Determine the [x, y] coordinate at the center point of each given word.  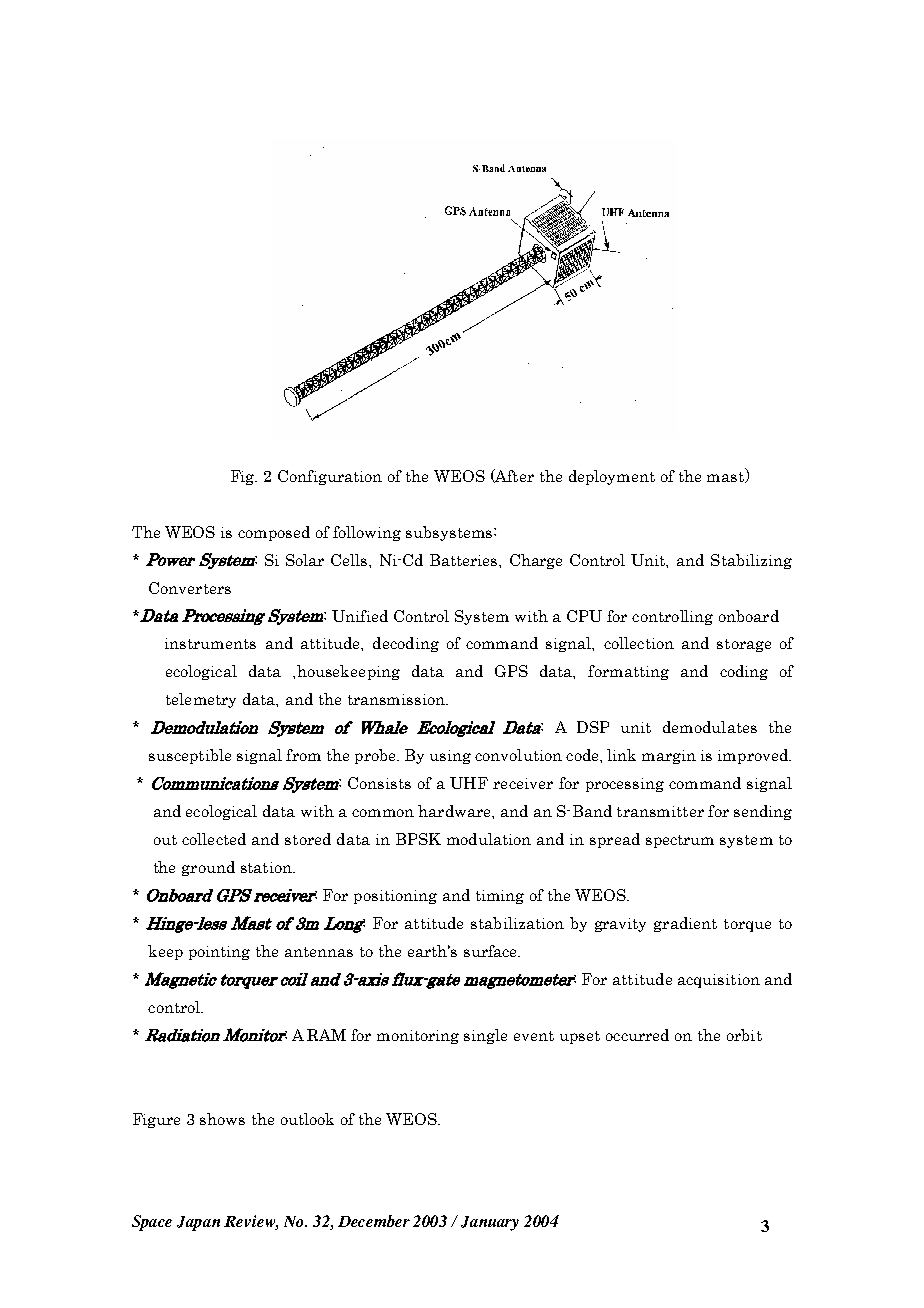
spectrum [680, 841]
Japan [198, 1223]
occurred [637, 1035]
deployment [612, 477]
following [367, 533]
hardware [455, 811]
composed [274, 533]
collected [214, 839]
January [490, 1223]
